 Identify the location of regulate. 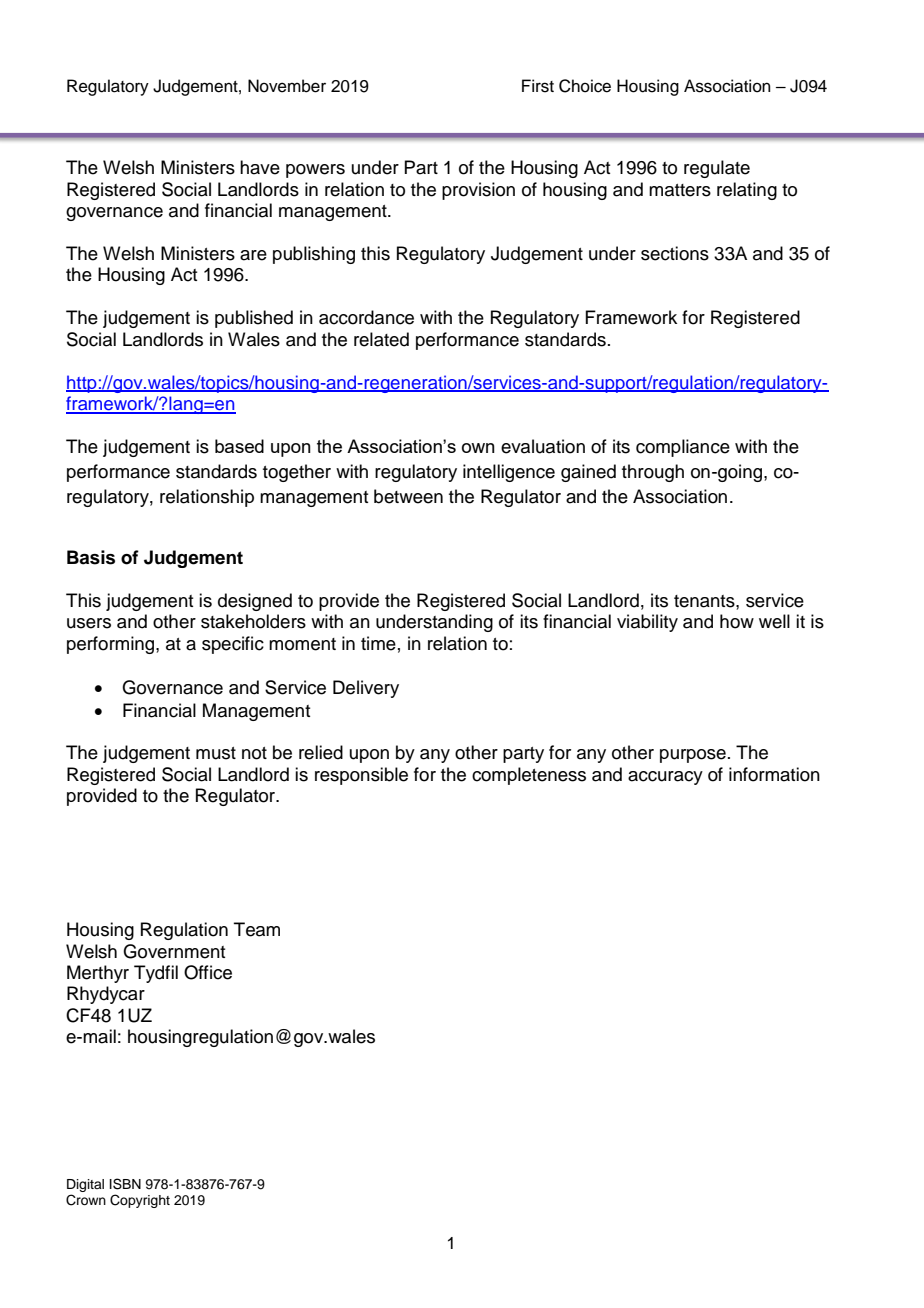
(717, 169).
